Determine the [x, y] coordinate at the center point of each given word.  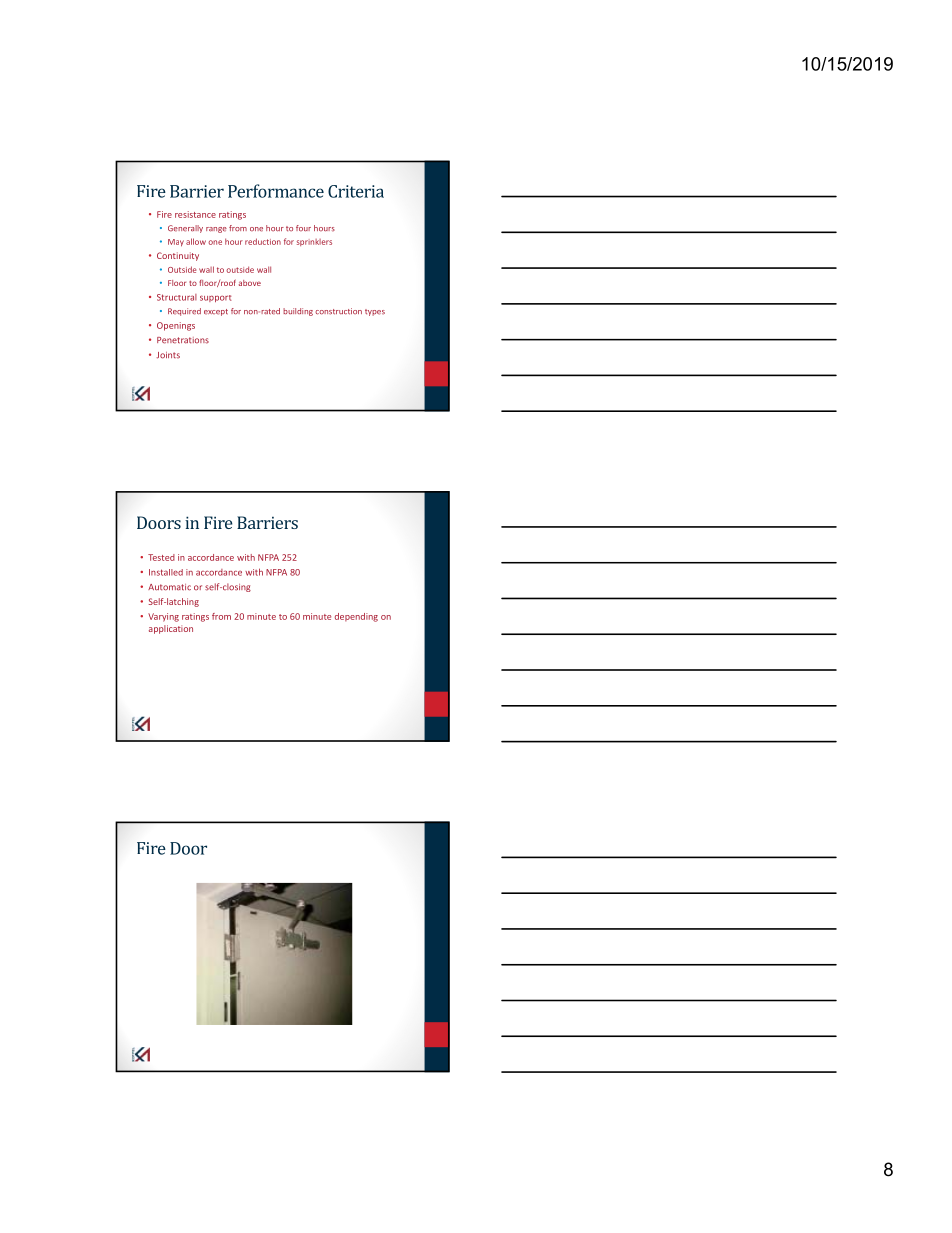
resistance [195, 214]
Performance [276, 191]
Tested [161, 557]
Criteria [356, 191]
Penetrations [183, 340]
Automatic [169, 587]
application [171, 629]
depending [356, 617]
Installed [166, 572]
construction [338, 311]
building [298, 312]
